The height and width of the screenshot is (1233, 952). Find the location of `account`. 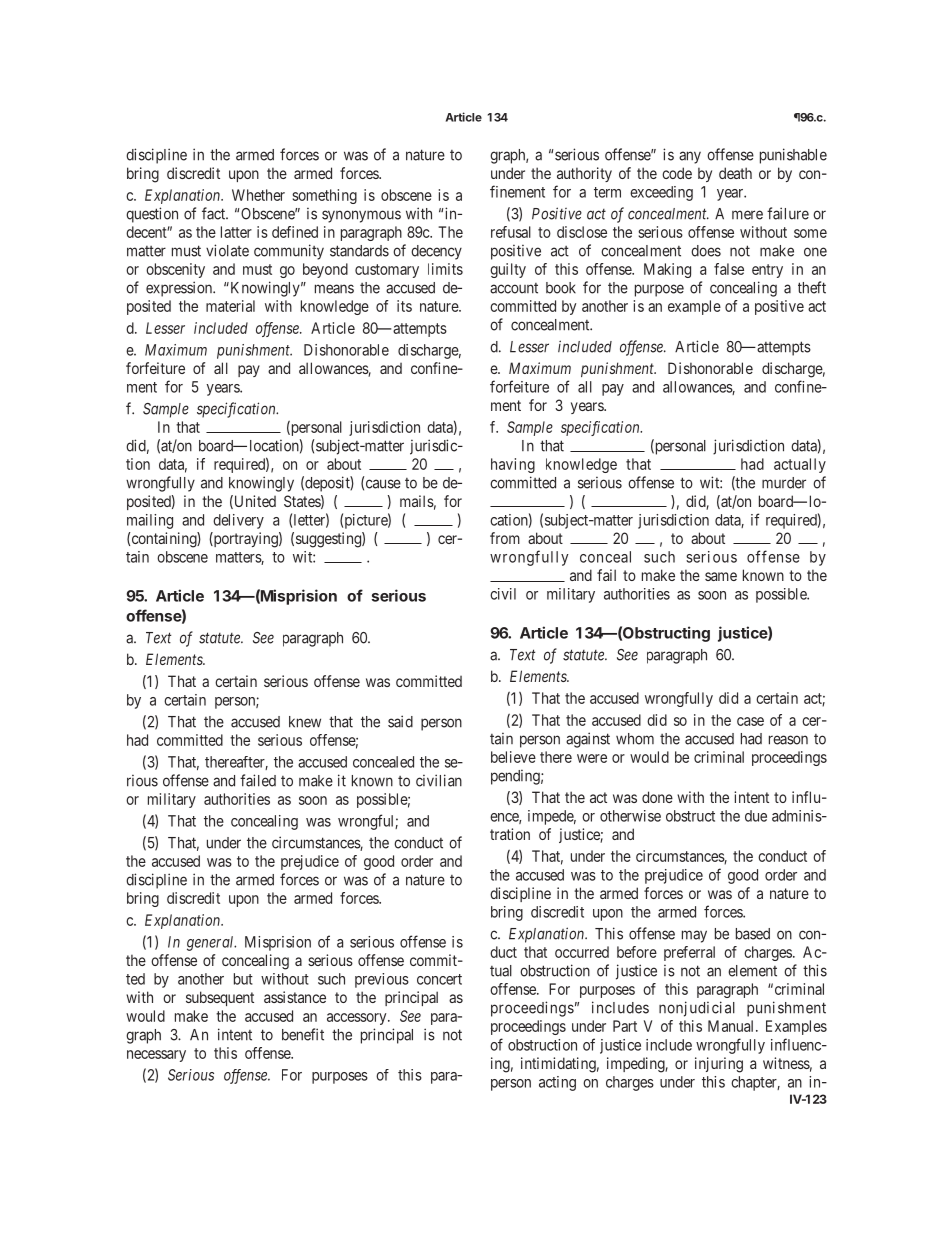

account is located at coordinates (514, 288).
